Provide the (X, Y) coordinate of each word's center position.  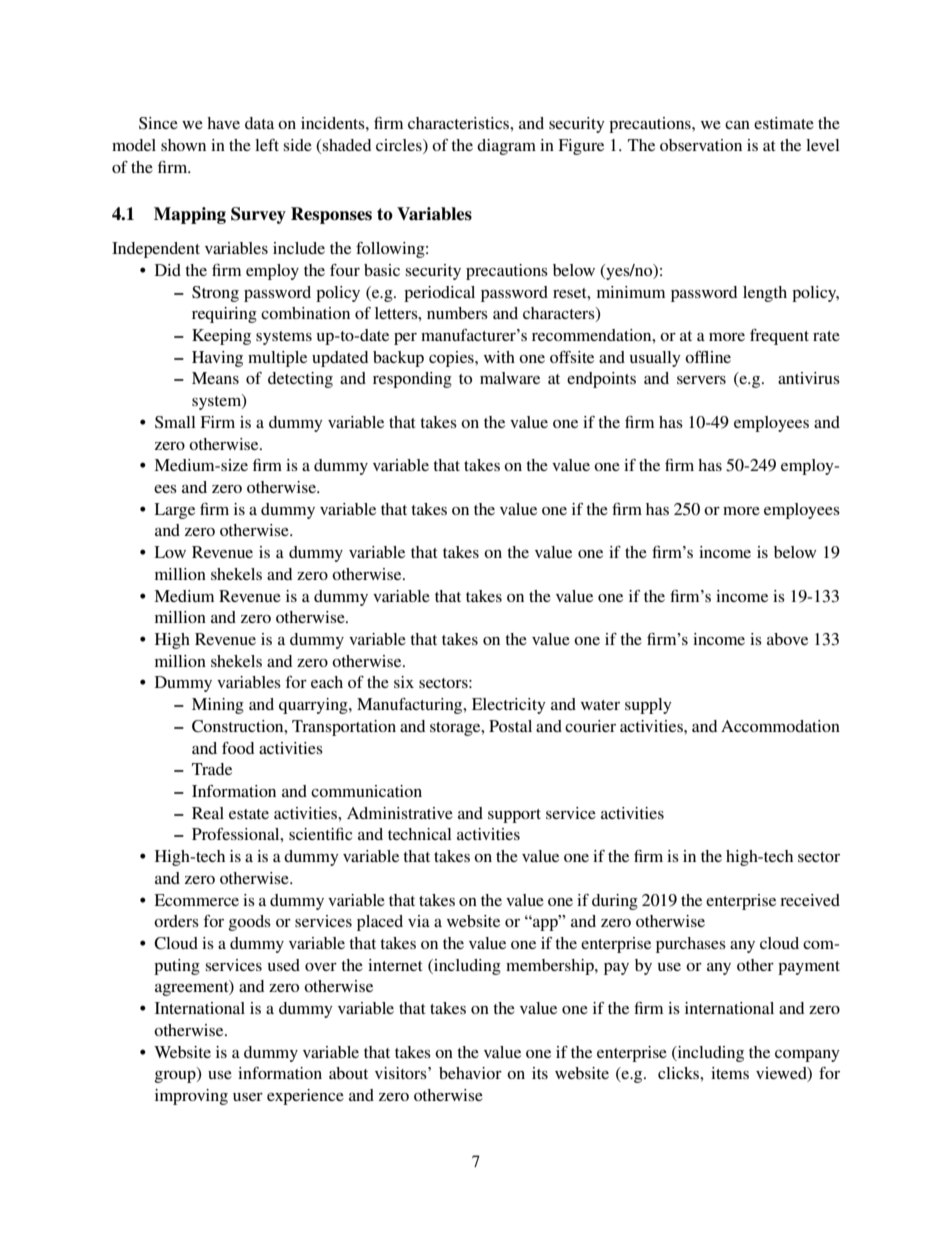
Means (215, 378)
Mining (218, 706)
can (737, 125)
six (404, 682)
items (730, 1073)
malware (510, 378)
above (787, 639)
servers (701, 380)
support (514, 816)
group (176, 1077)
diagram (506, 147)
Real (208, 813)
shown (183, 145)
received (810, 900)
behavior (470, 1073)
